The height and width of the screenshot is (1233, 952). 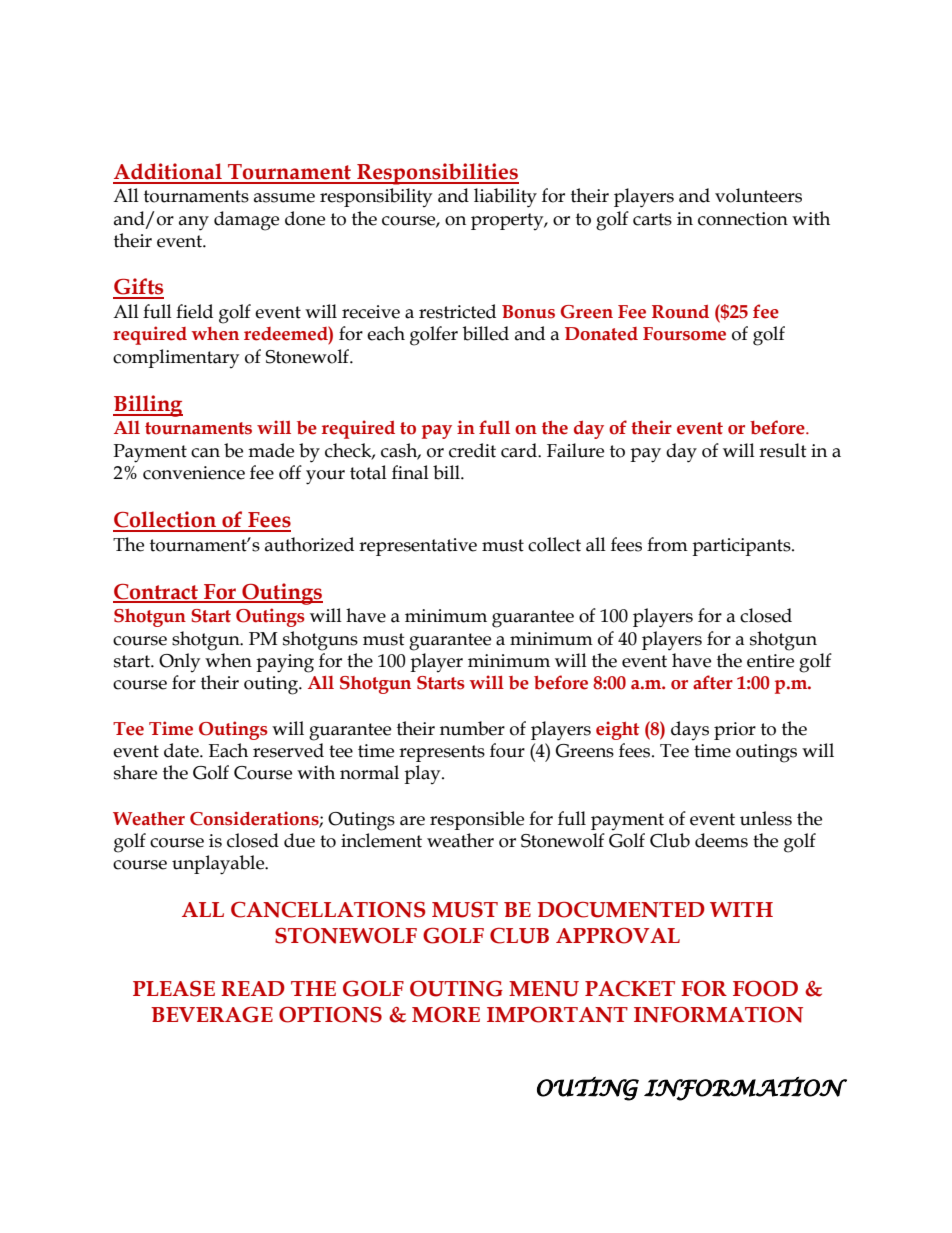 What do you see at coordinates (477, 820) in the screenshot?
I see `responsible` at bounding box center [477, 820].
